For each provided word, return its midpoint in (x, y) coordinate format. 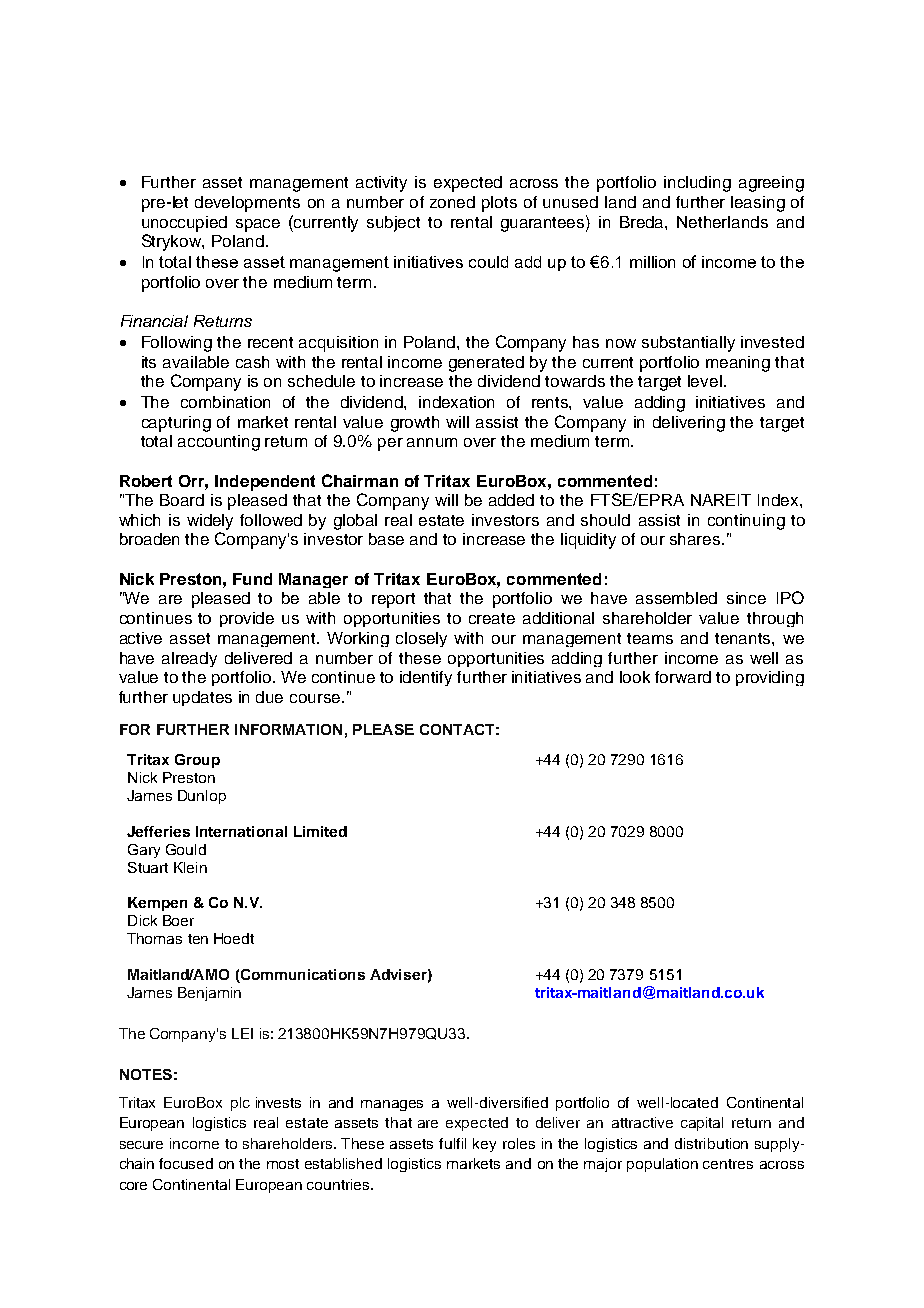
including (697, 184)
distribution (711, 1143)
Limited (320, 831)
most (283, 1164)
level (705, 381)
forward (683, 677)
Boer (178, 920)
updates (202, 698)
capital (702, 1124)
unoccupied (184, 224)
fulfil (452, 1143)
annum (432, 442)
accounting (219, 443)
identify (426, 678)
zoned (452, 202)
